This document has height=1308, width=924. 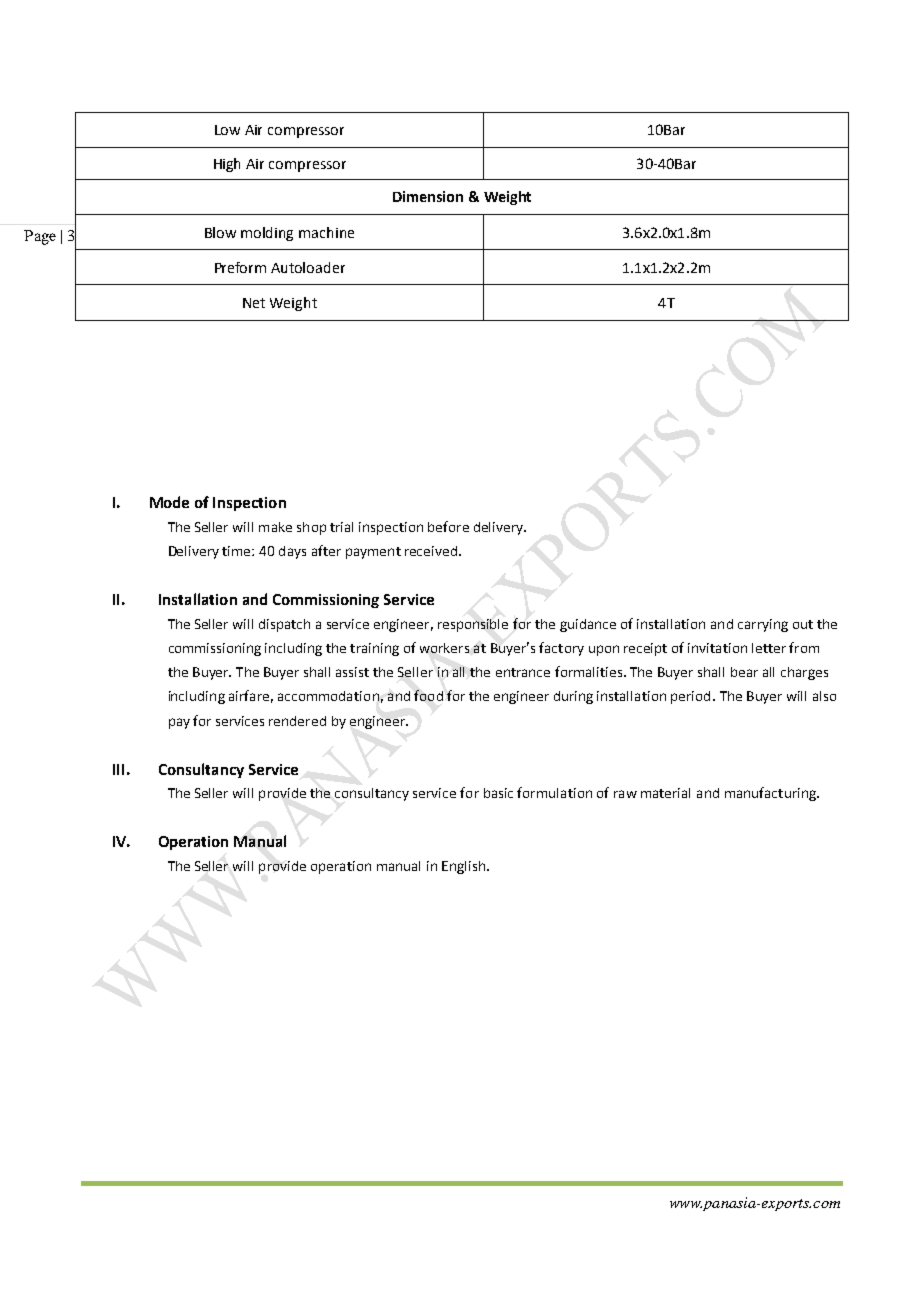 I want to click on rendered, so click(x=297, y=721).
